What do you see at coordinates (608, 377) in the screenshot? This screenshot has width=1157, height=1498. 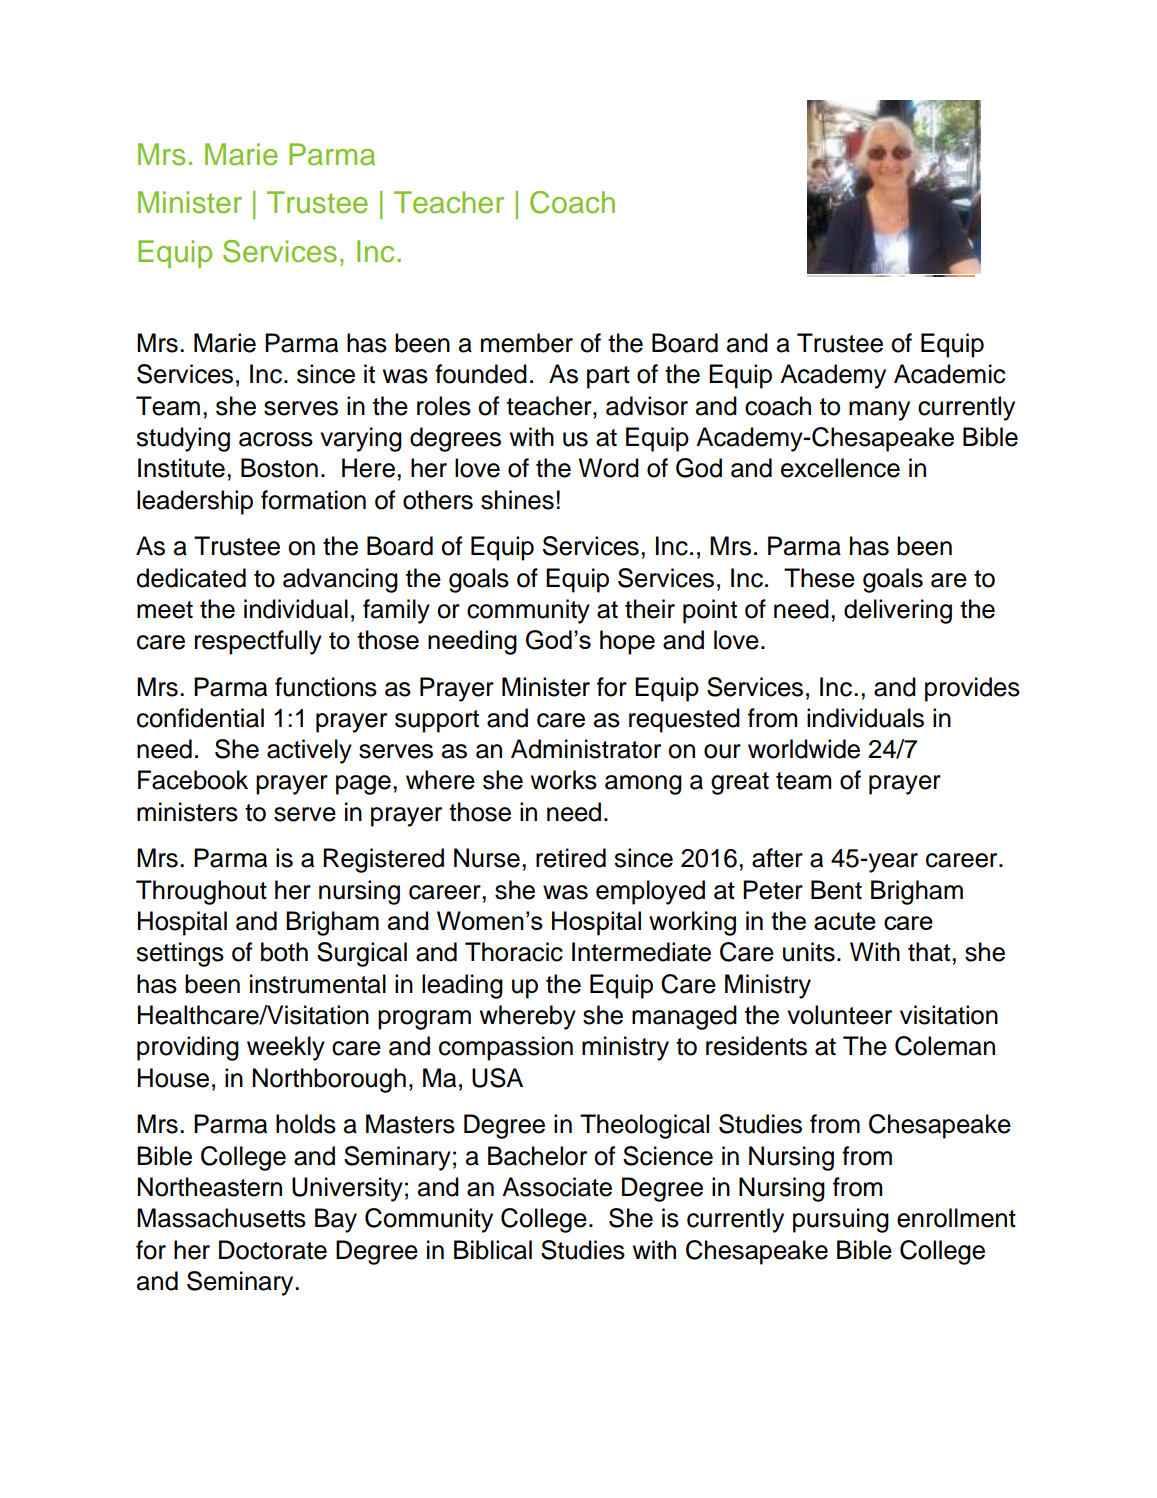 I see `part` at bounding box center [608, 377].
